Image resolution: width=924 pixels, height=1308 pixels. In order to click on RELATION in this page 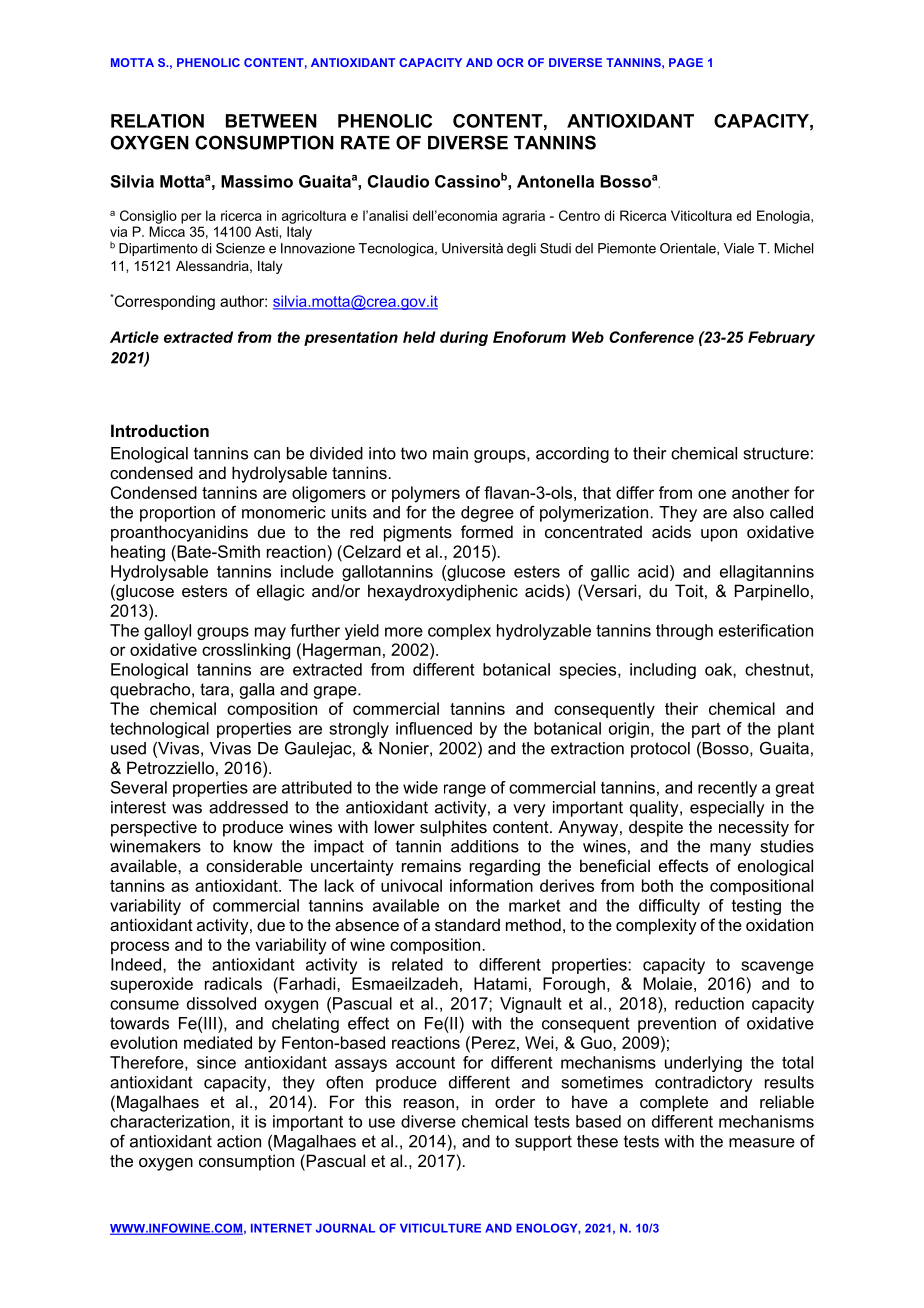, I will do `click(157, 121)`.
